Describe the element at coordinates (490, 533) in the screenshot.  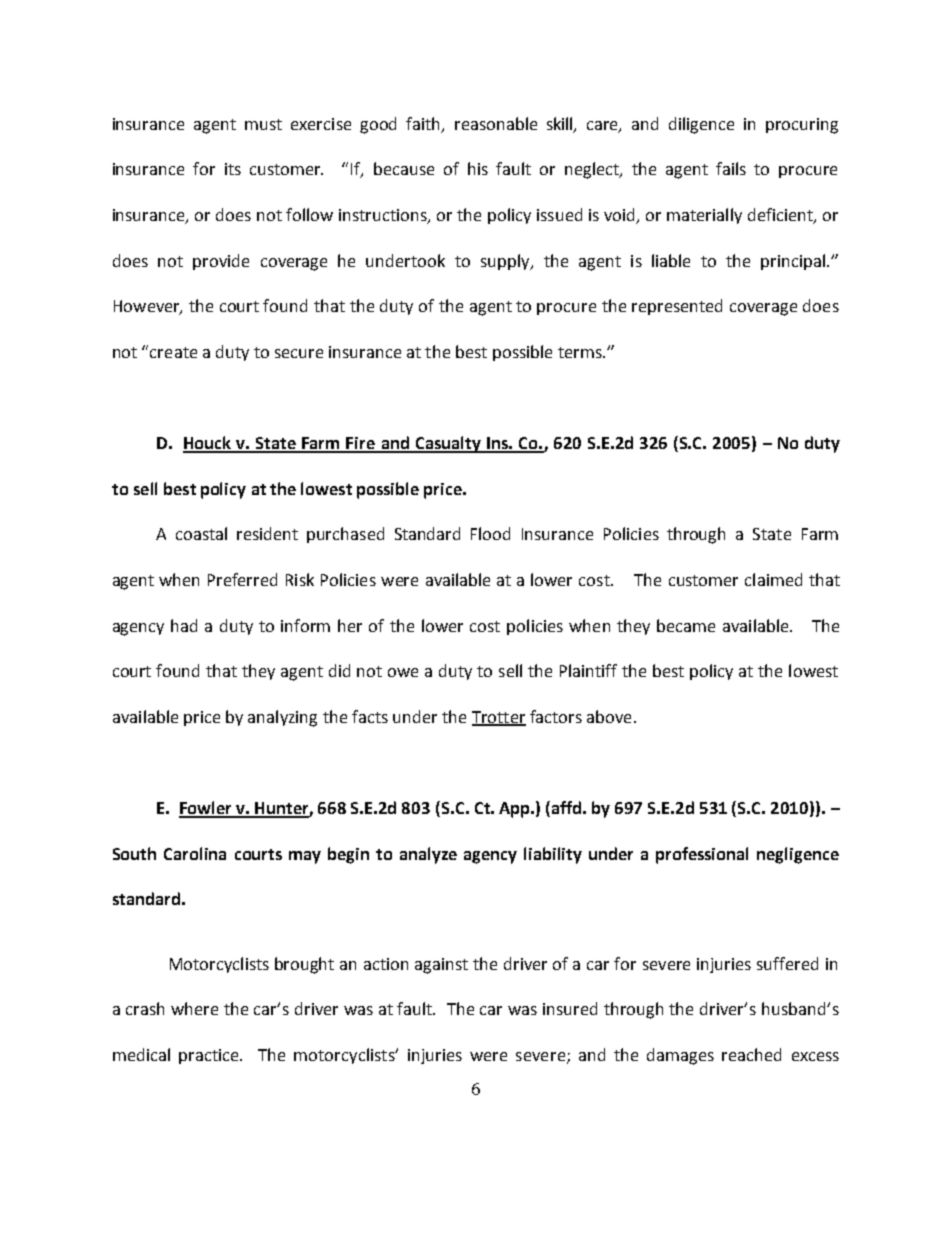
I see `Flood` at that location.
